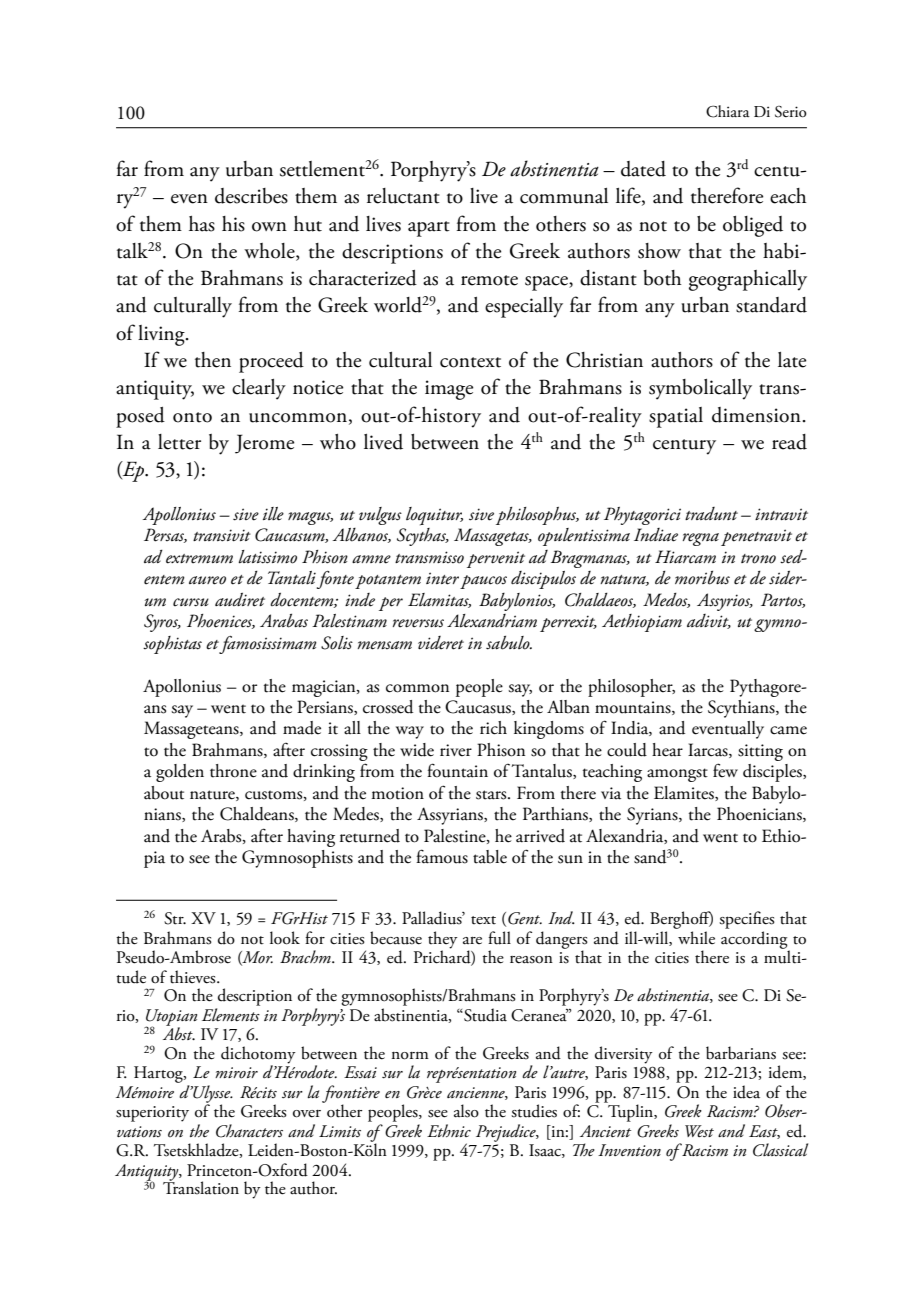 This screenshot has height=1316, width=923. Describe the element at coordinates (249, 1131) in the screenshot. I see `Characters` at that location.
